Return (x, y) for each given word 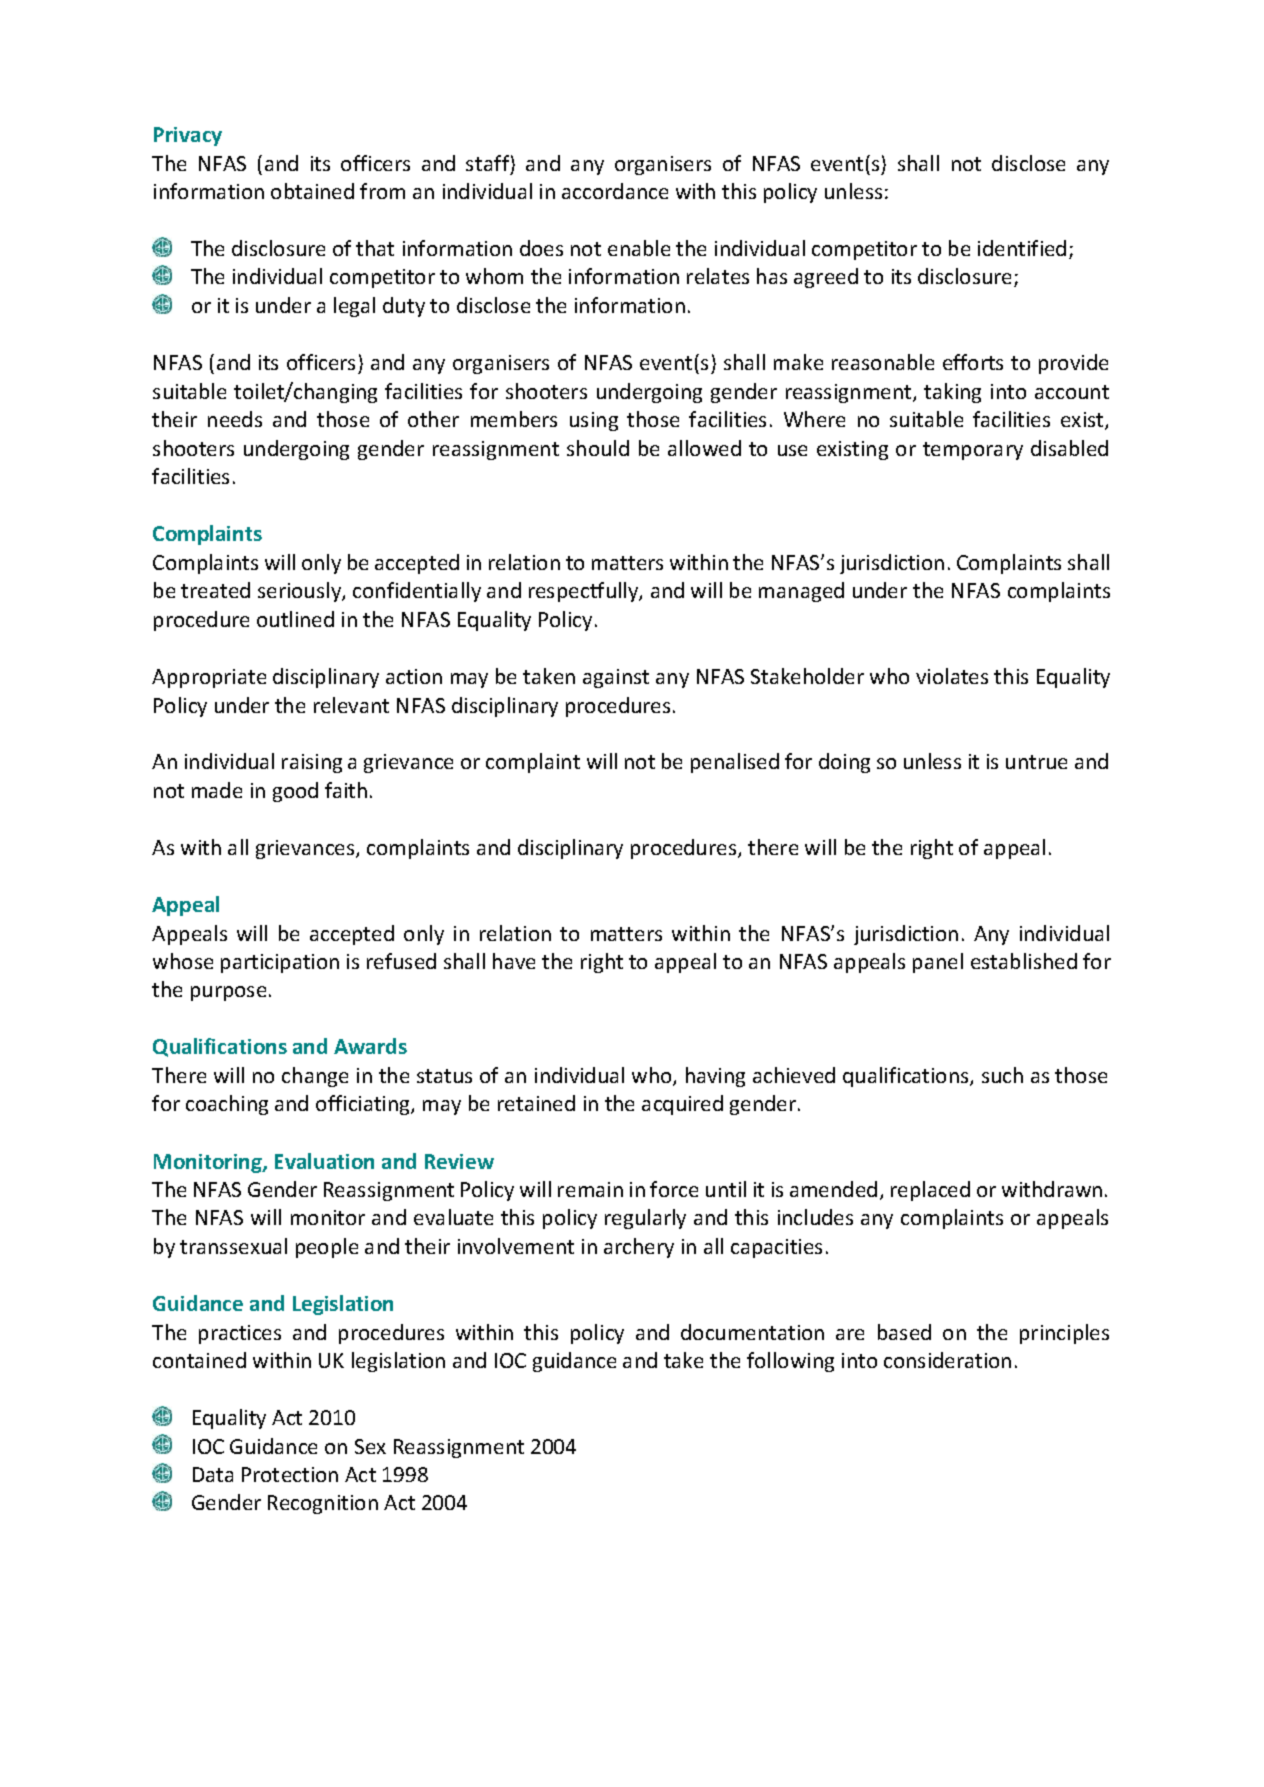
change (315, 1077)
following (790, 1362)
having (715, 1077)
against (616, 678)
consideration (947, 1360)
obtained (312, 191)
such (1002, 1075)
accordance (615, 191)
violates (952, 676)
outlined (295, 619)
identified (1022, 248)
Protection (290, 1474)
